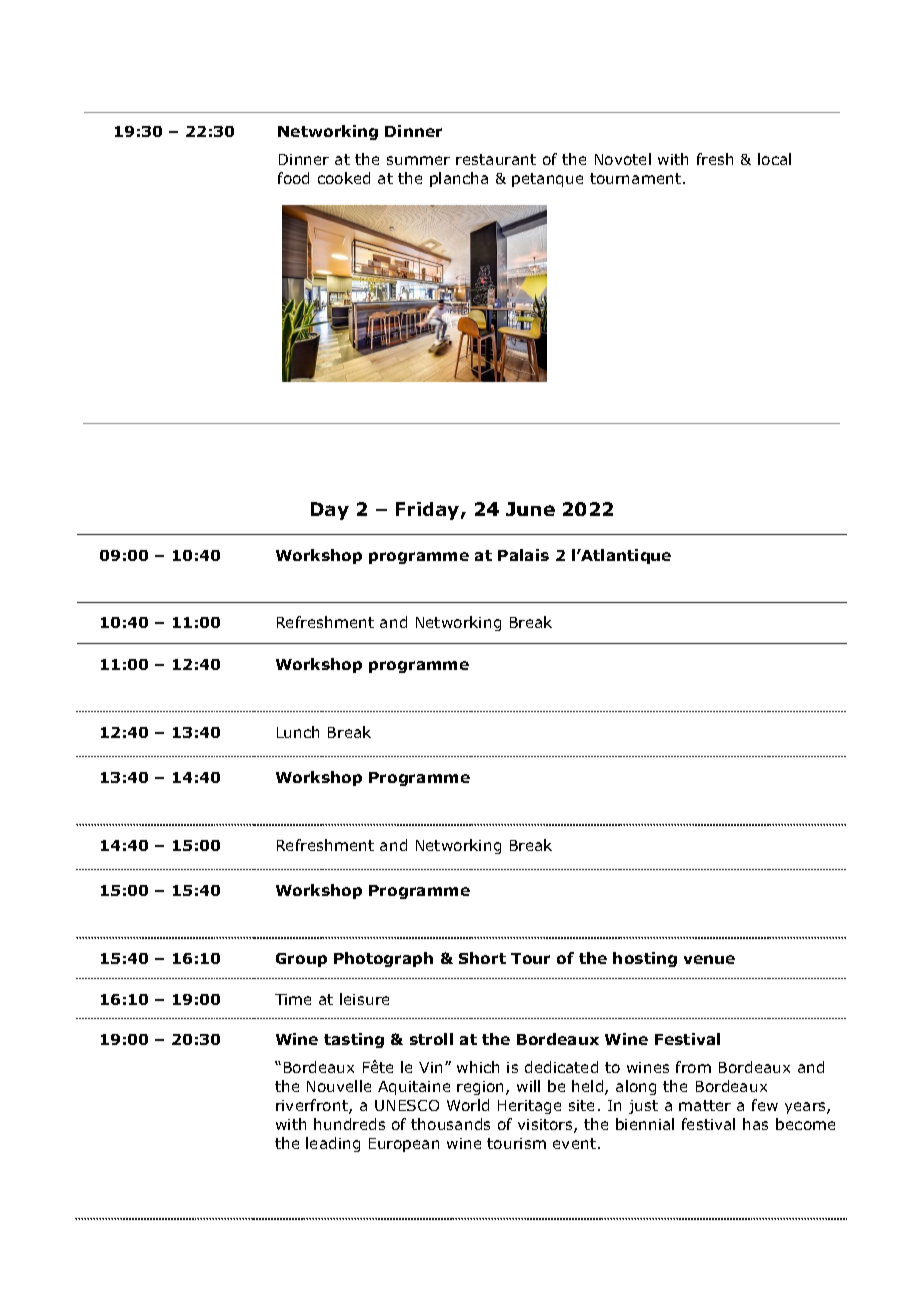 The image size is (924, 1308). Describe the element at coordinates (482, 958) in the document. I see `Short` at that location.
